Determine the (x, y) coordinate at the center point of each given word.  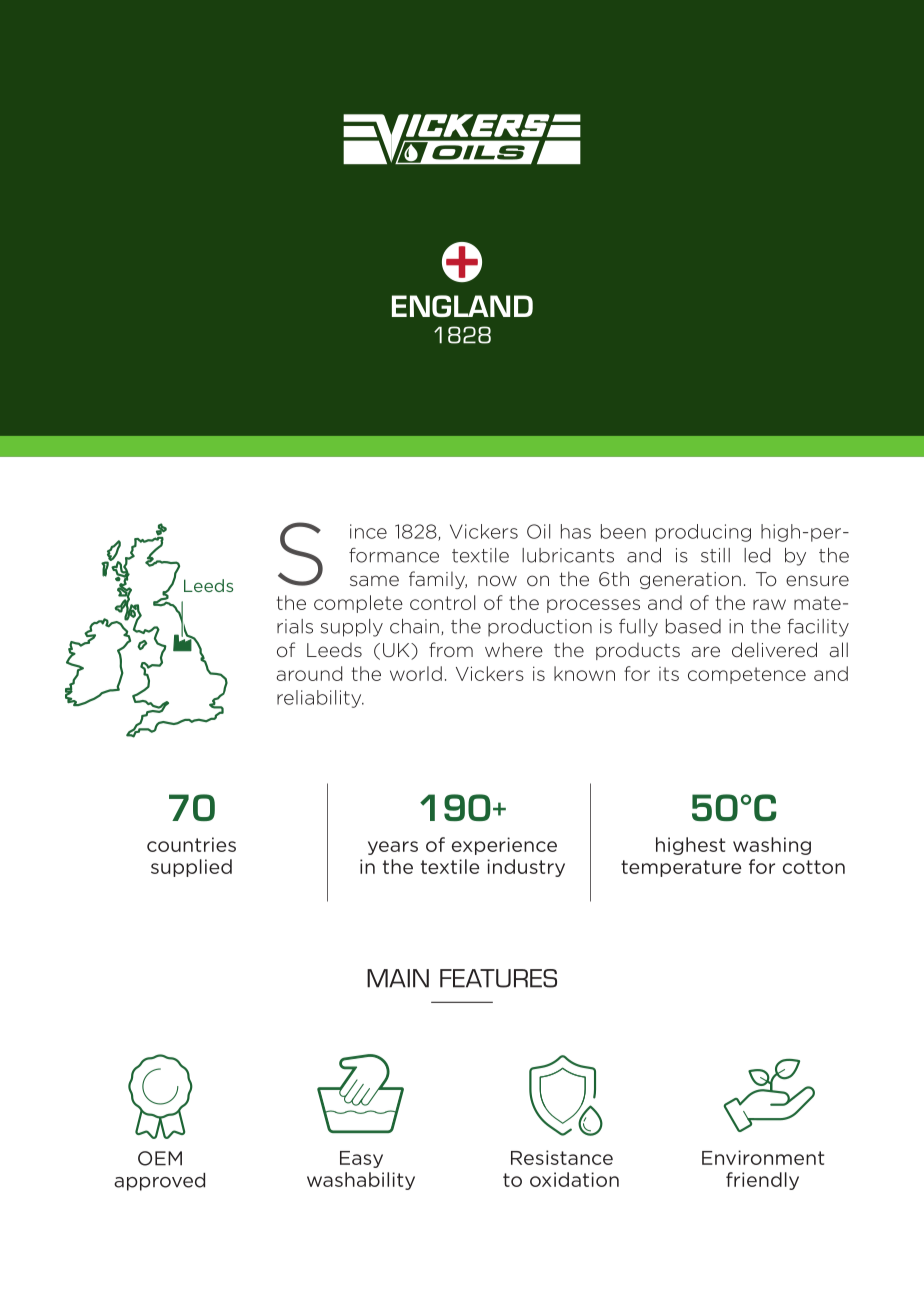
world (416, 673)
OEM (160, 1158)
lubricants (568, 555)
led (757, 555)
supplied (191, 868)
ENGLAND (462, 306)
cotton (814, 867)
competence (747, 675)
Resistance (562, 1157)
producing (703, 533)
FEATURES (498, 978)
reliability (320, 699)
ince (368, 531)
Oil (538, 531)
